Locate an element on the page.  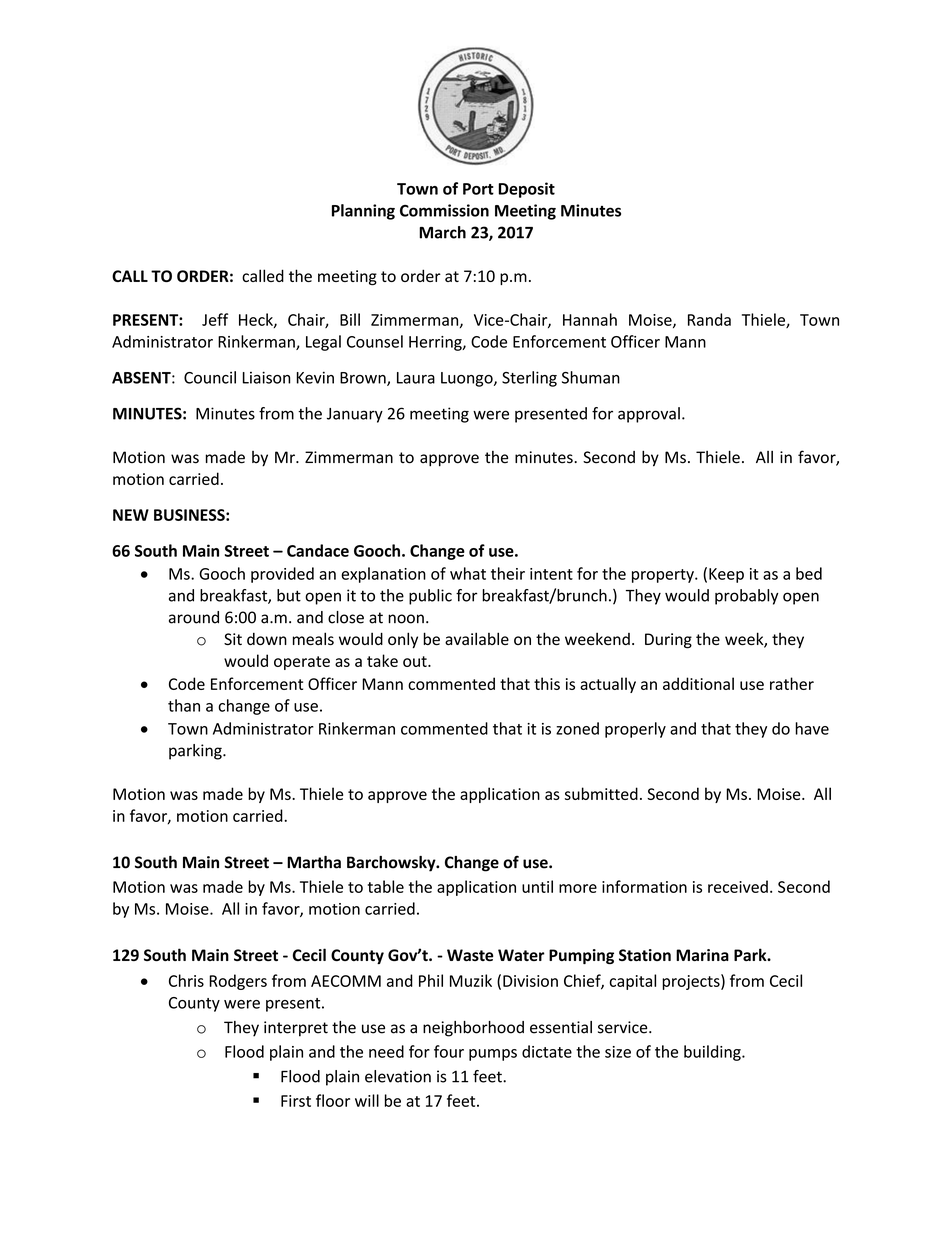
building is located at coordinates (713, 1053).
